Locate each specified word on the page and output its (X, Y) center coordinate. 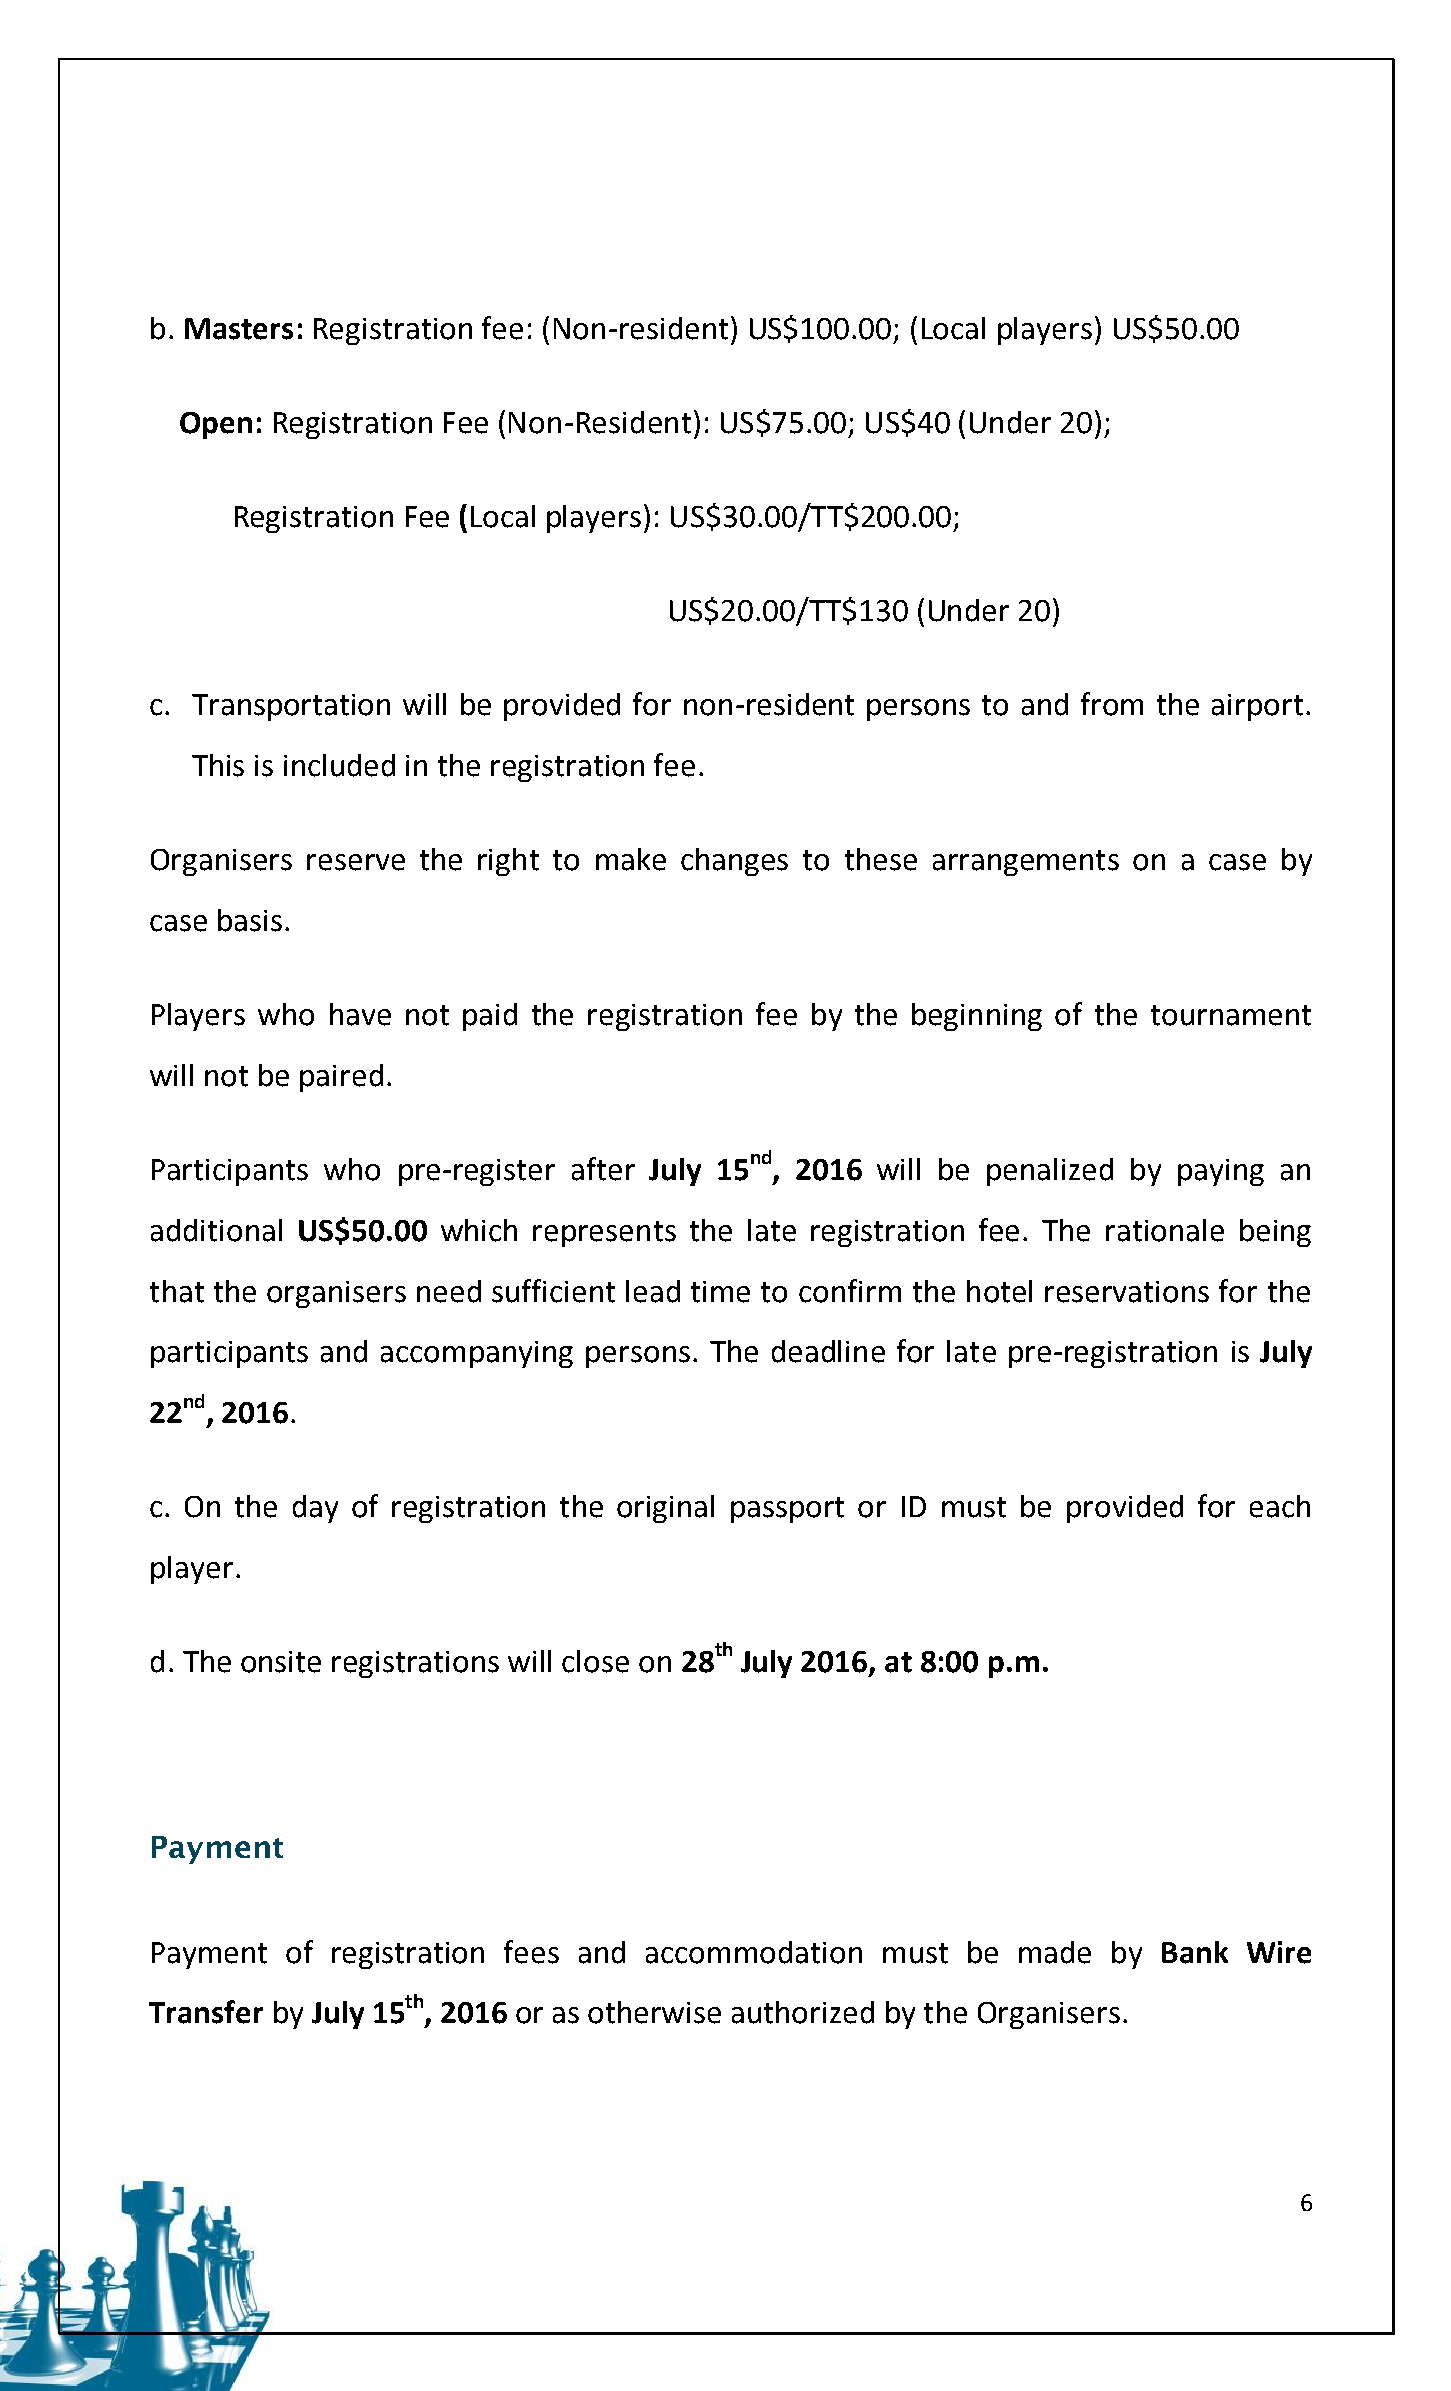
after (603, 1169)
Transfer (206, 2012)
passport (787, 1510)
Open (216, 425)
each (1280, 1506)
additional (216, 1230)
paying (1221, 1172)
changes (734, 862)
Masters (239, 329)
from (1112, 704)
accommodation (754, 1952)
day (315, 1509)
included (339, 765)
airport (1257, 707)
